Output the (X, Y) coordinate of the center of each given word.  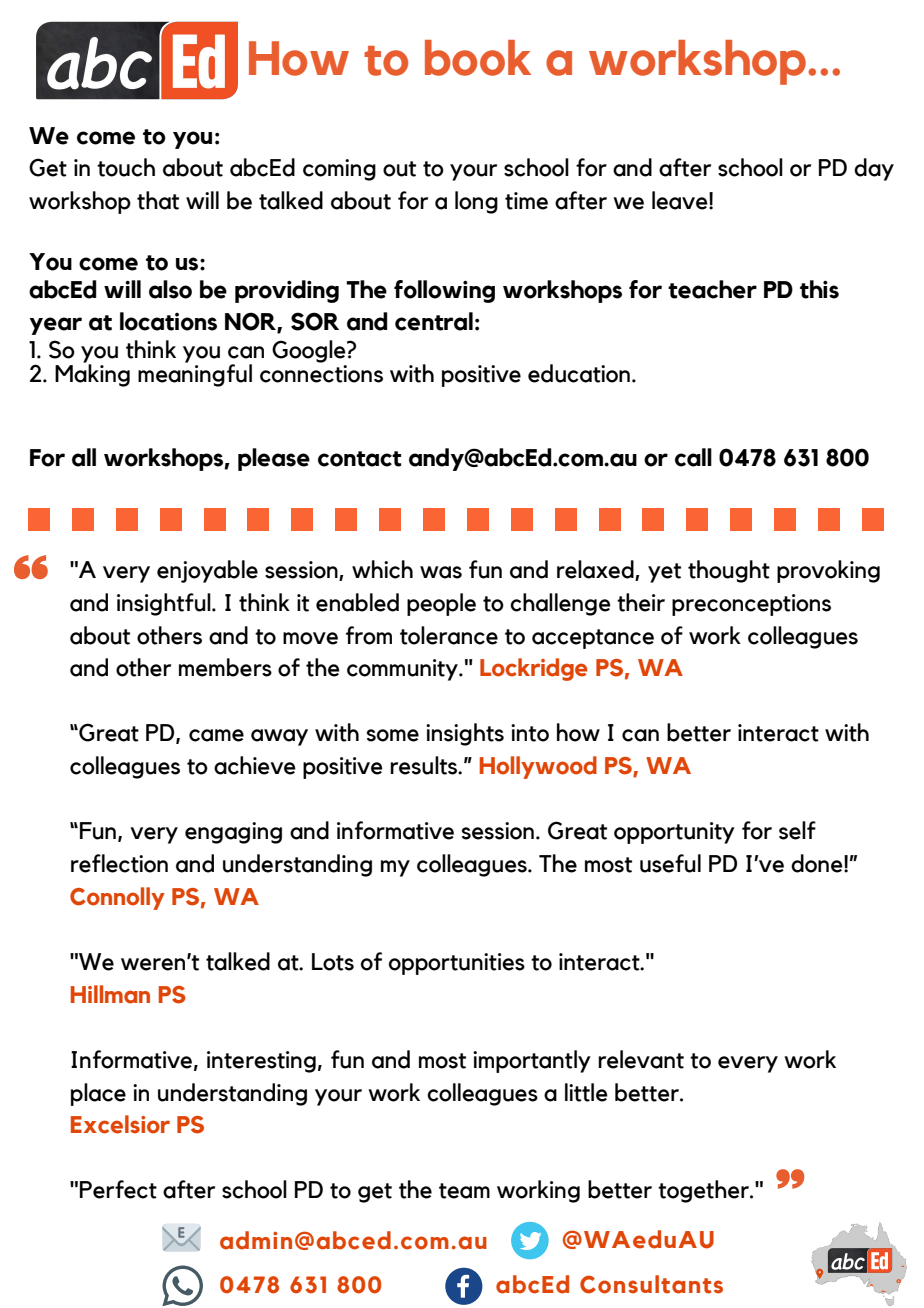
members (225, 667)
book (478, 58)
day (874, 169)
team (464, 1191)
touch (126, 167)
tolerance (449, 635)
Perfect (118, 1189)
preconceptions (751, 605)
